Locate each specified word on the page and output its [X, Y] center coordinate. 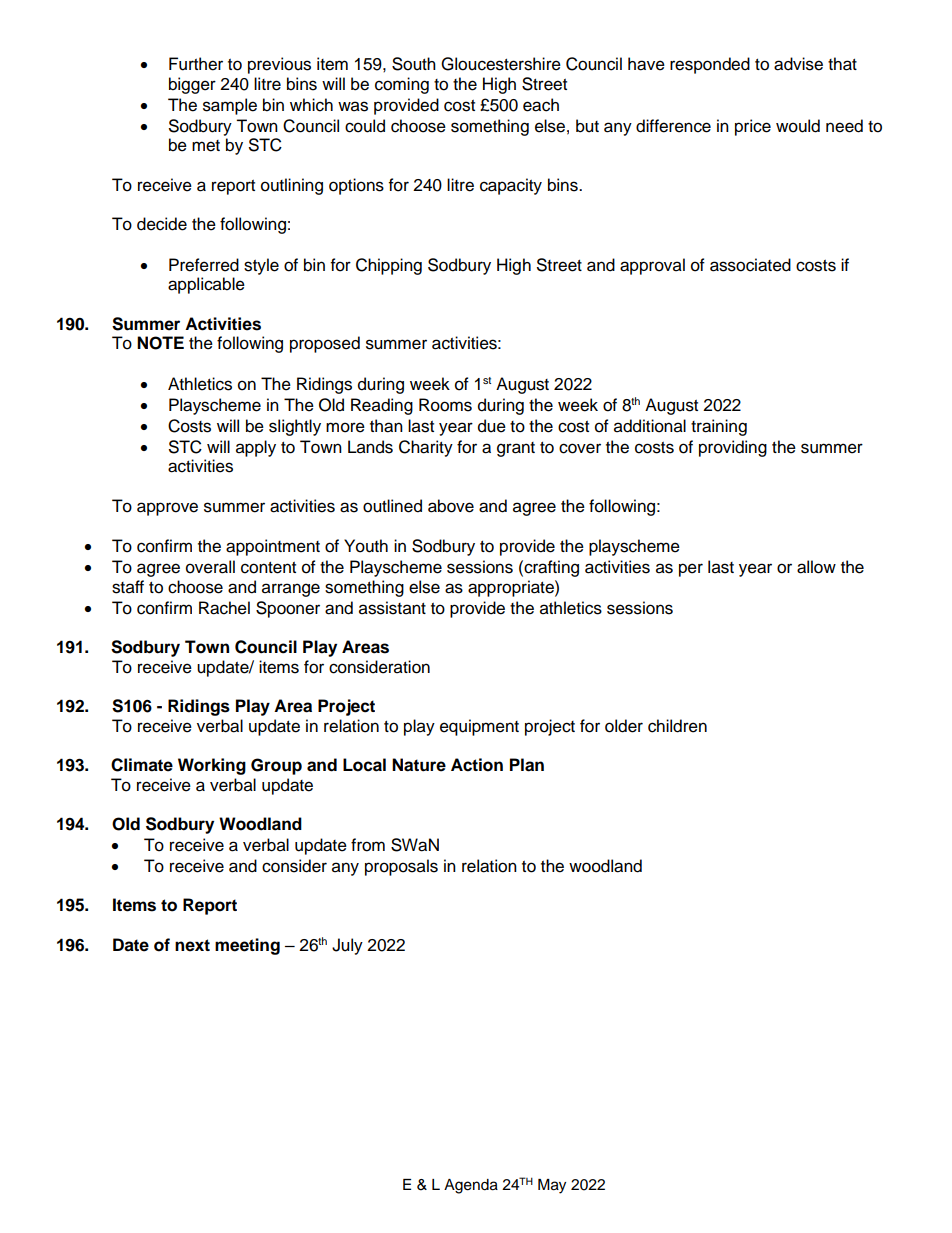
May [552, 1186]
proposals [401, 867]
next [192, 945]
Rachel [224, 608]
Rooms [445, 405]
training [719, 427]
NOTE [160, 343]
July [347, 946]
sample [230, 106]
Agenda [471, 1186]
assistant [392, 608]
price [753, 127]
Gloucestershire [501, 64]
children [677, 726]
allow [816, 567]
